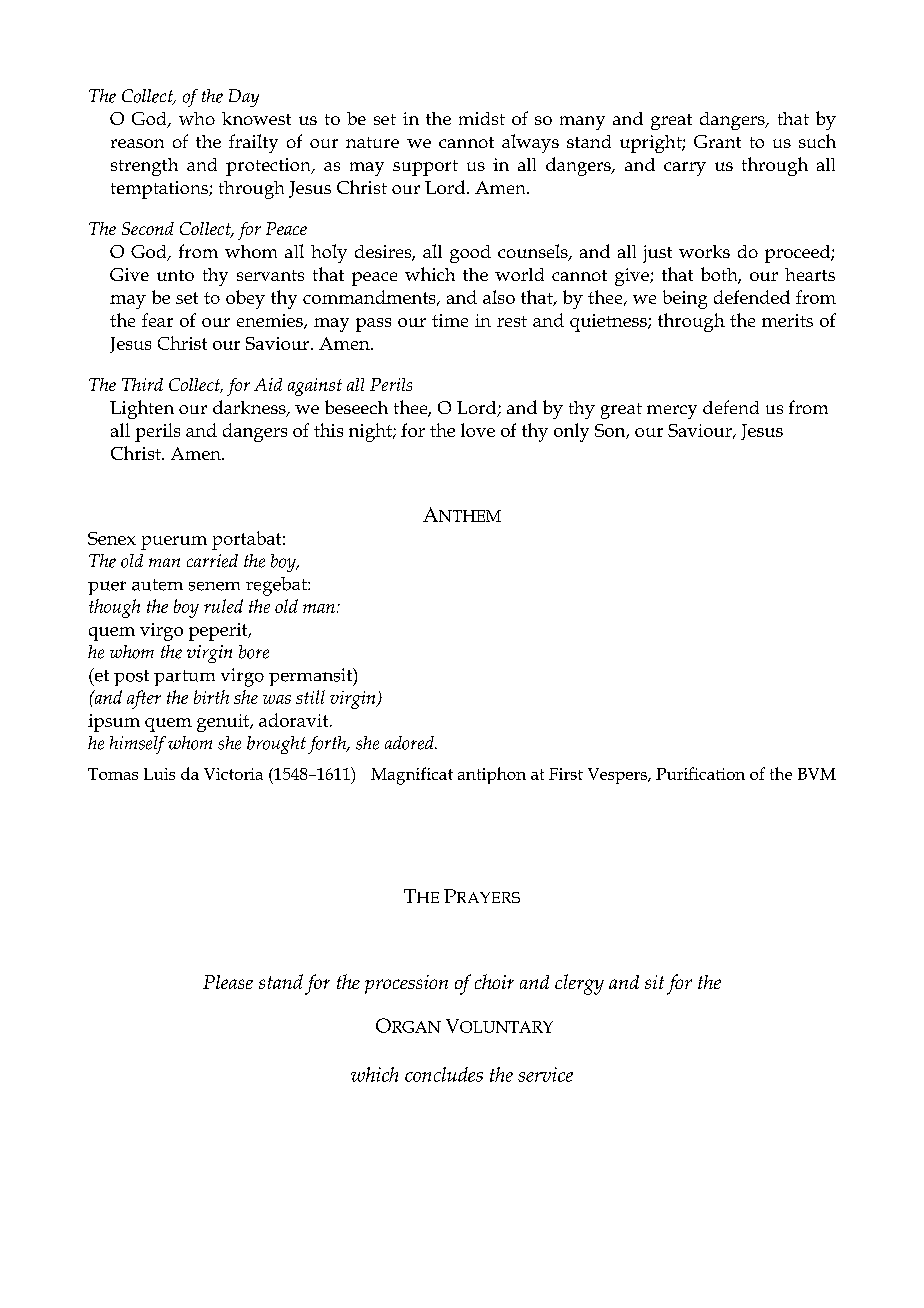  Describe the element at coordinates (256, 118) in the screenshot. I see `knowest` at that location.
